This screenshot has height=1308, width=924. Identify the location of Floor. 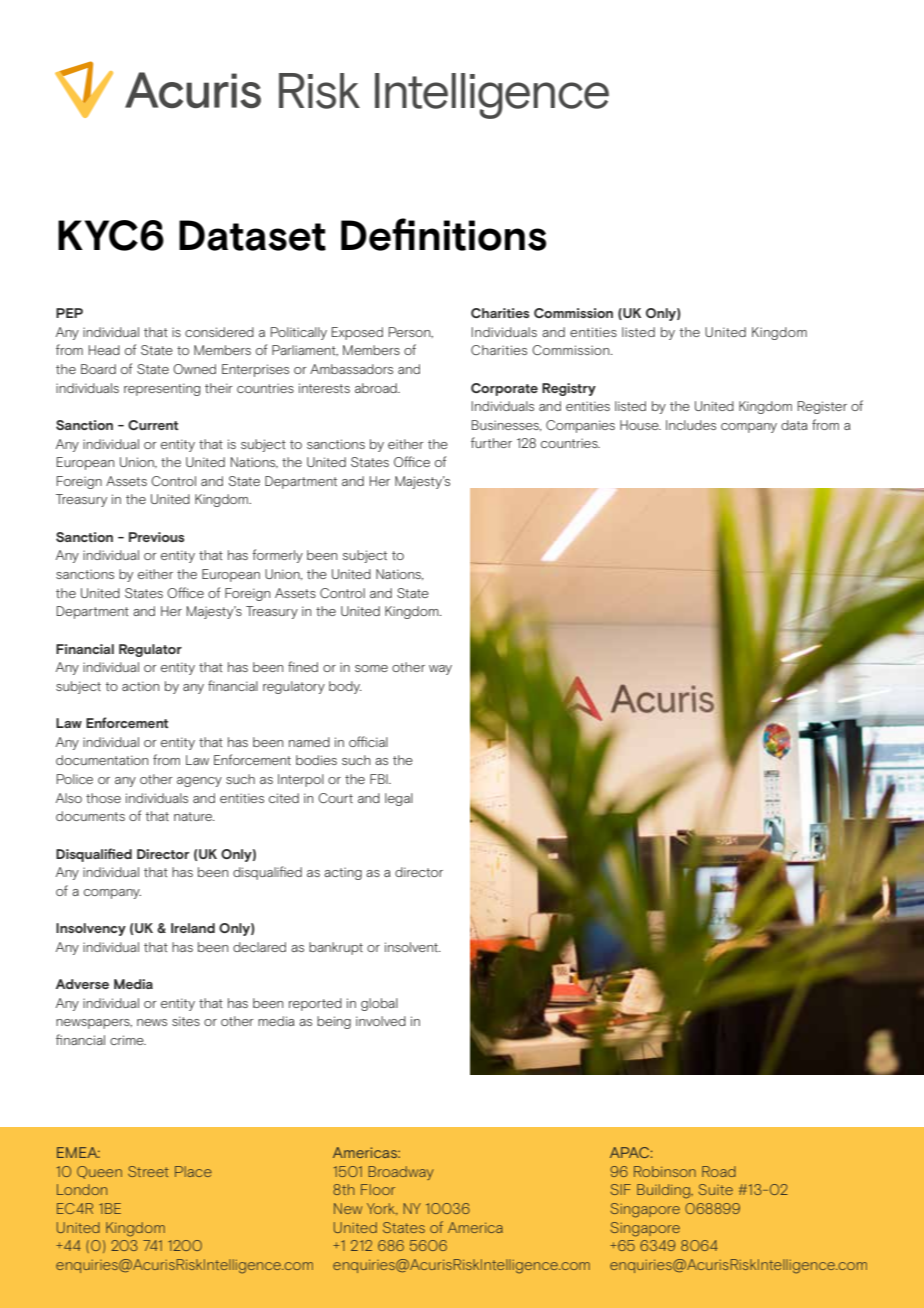
(378, 1189).
